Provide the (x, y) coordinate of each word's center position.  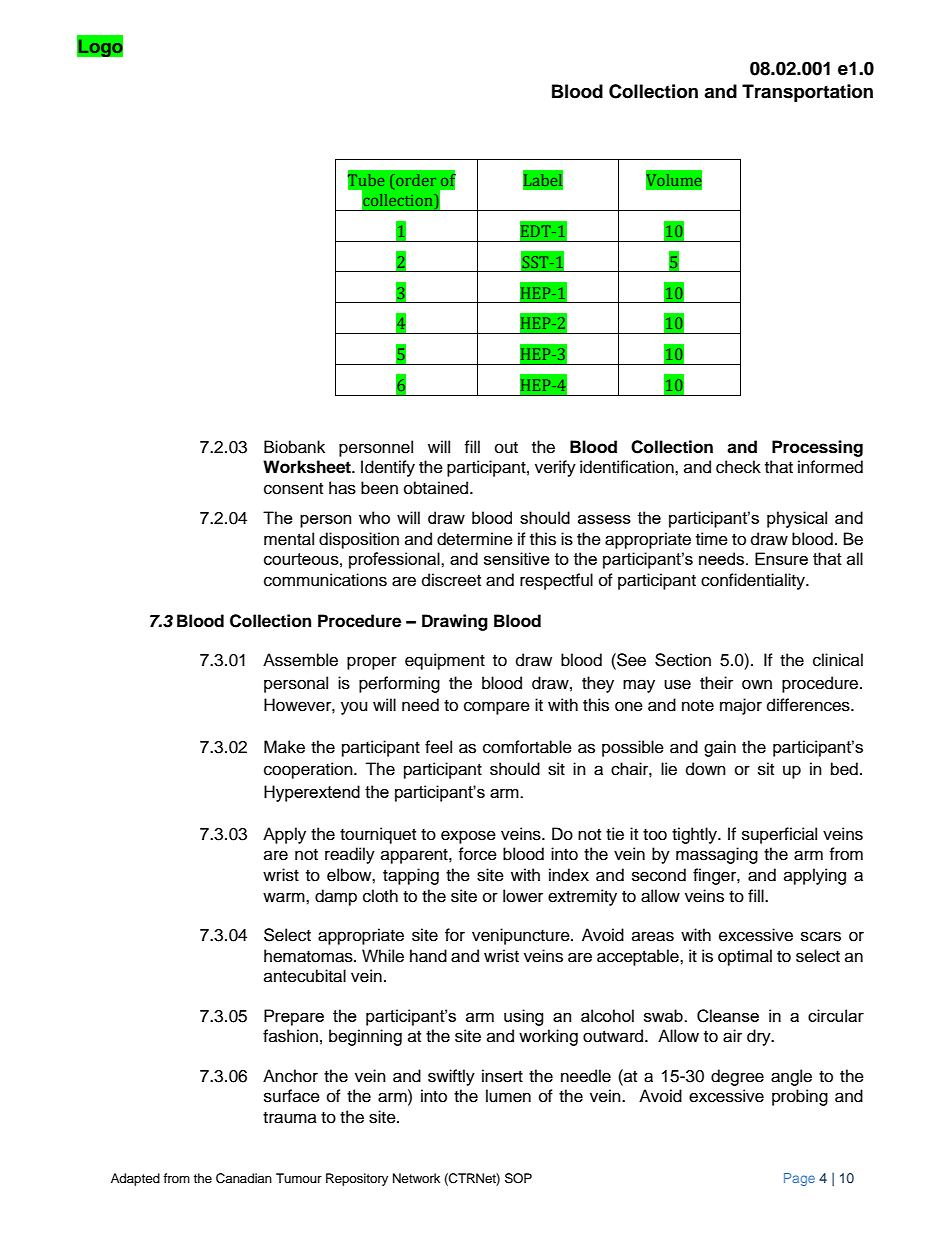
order (415, 180)
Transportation (807, 93)
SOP (518, 1178)
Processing (817, 448)
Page (799, 1179)
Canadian (244, 1178)
